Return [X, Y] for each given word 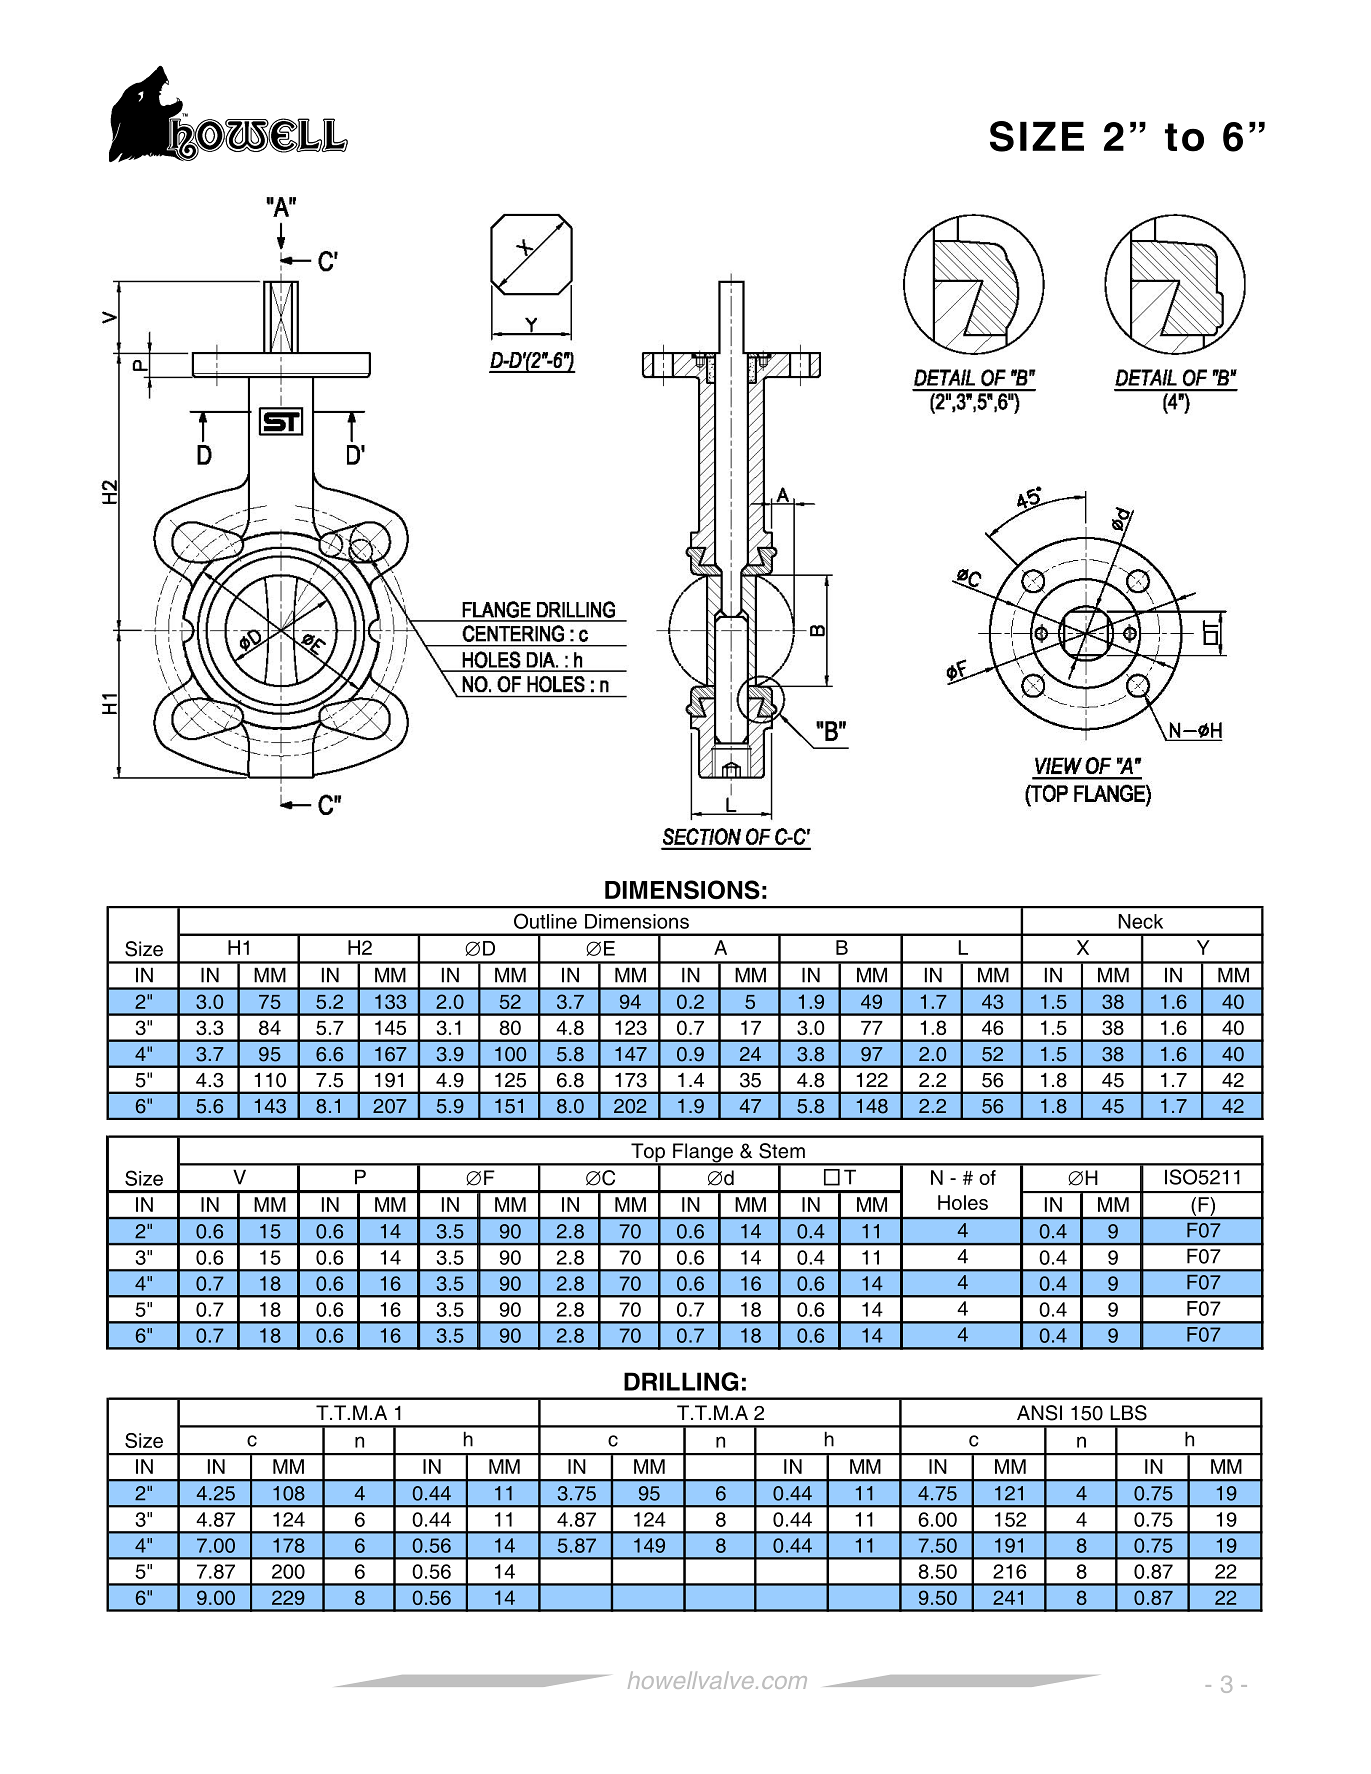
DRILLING [681, 1381]
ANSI [1039, 1413]
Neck [1140, 921]
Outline [545, 921]
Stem [782, 1151]
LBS [1128, 1413]
